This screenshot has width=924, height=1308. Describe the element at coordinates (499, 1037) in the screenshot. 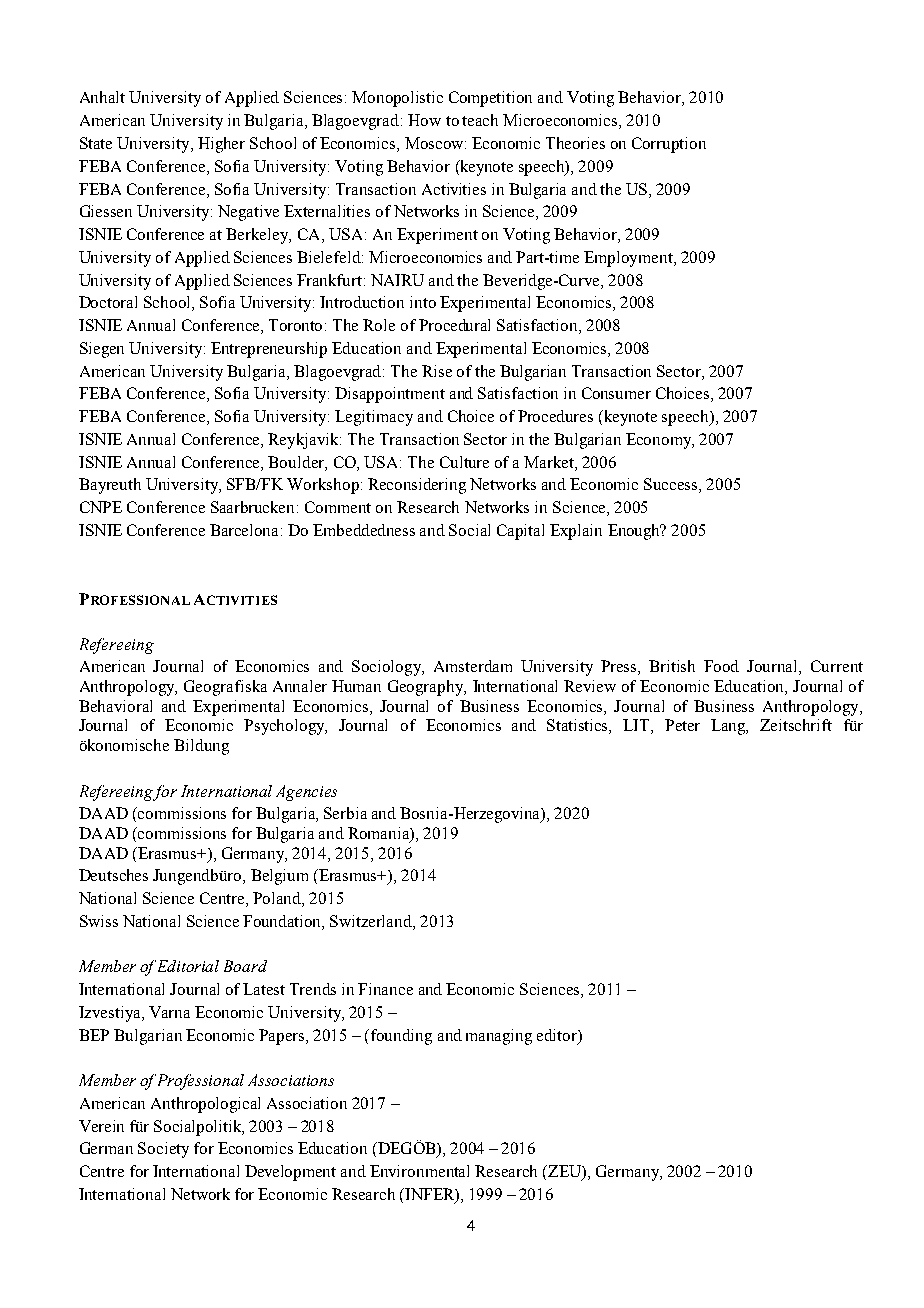

I see `managing` at that location.
